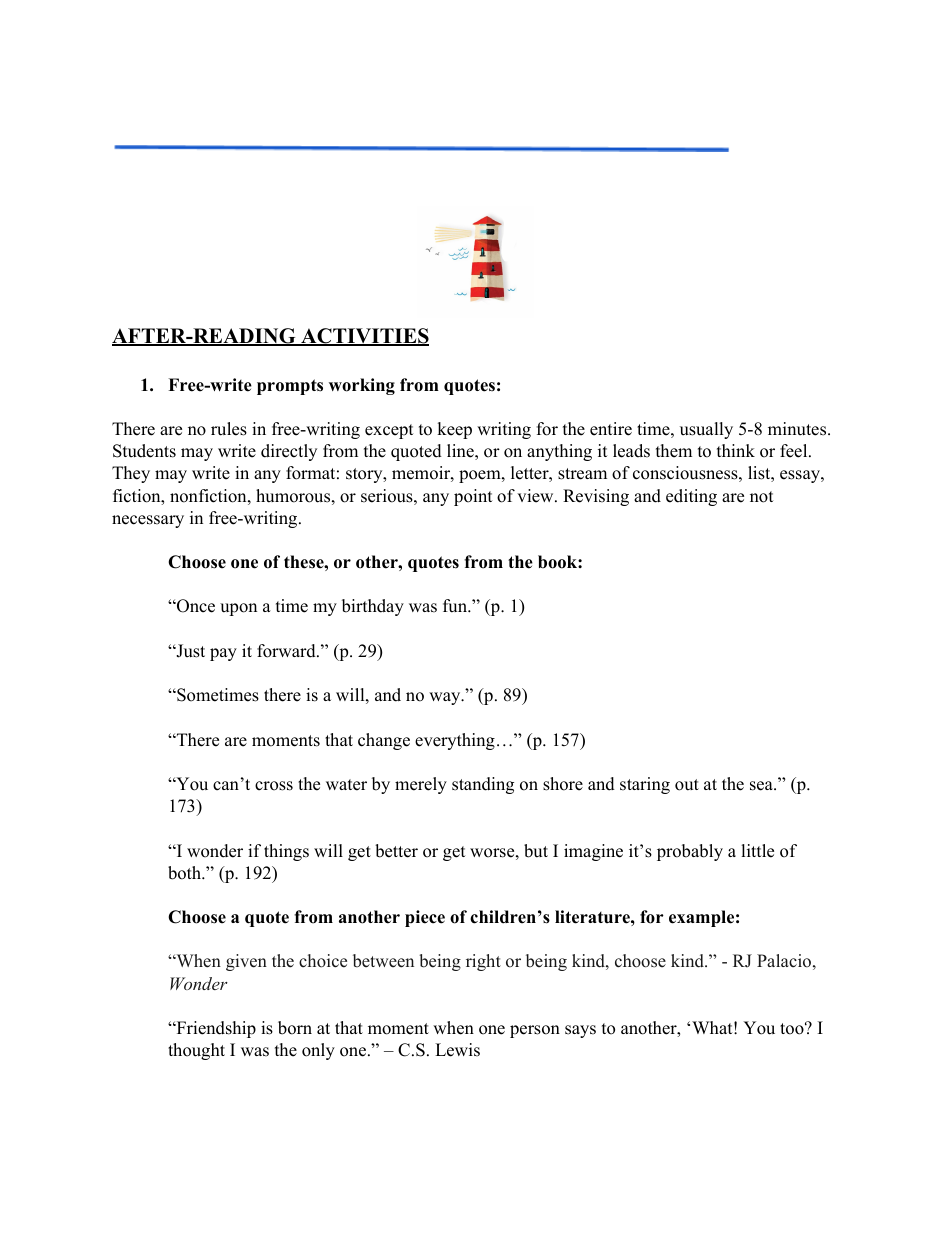 This page has width=952, height=1233. What do you see at coordinates (691, 497) in the page?
I see `editing` at bounding box center [691, 497].
